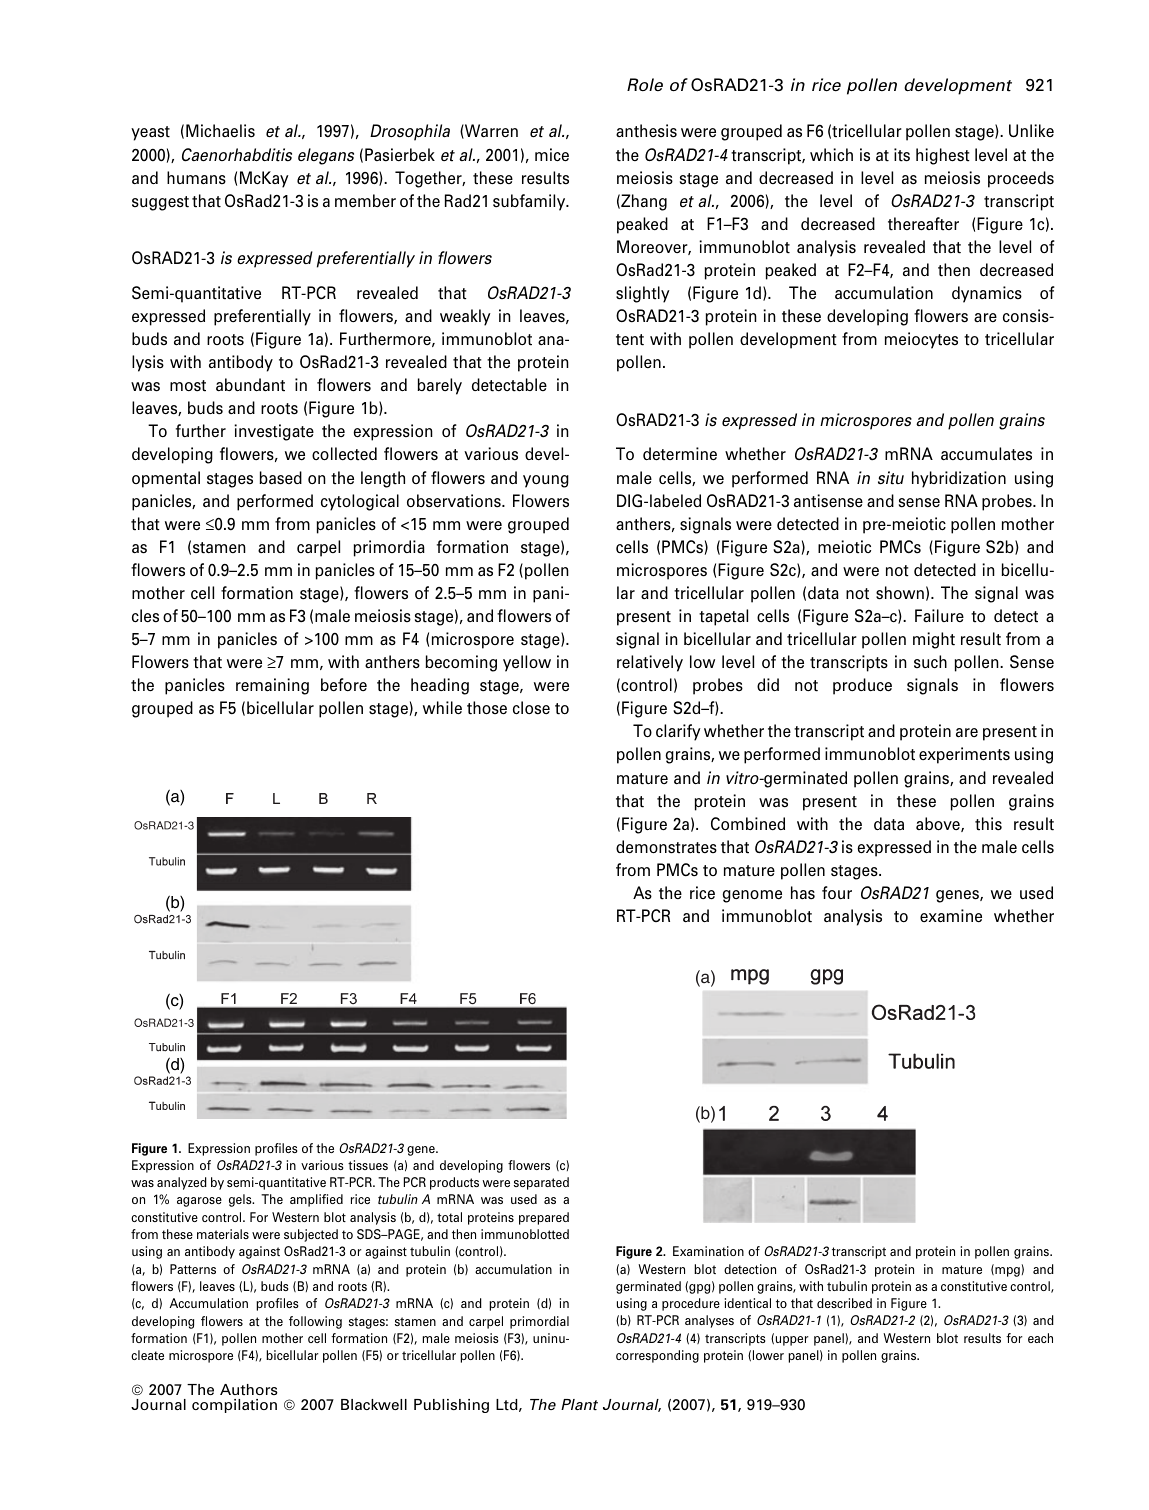 This screenshot has width=1149, height=1510. Describe the element at coordinates (1006, 1271) in the screenshot. I see `mpg` at that location.
